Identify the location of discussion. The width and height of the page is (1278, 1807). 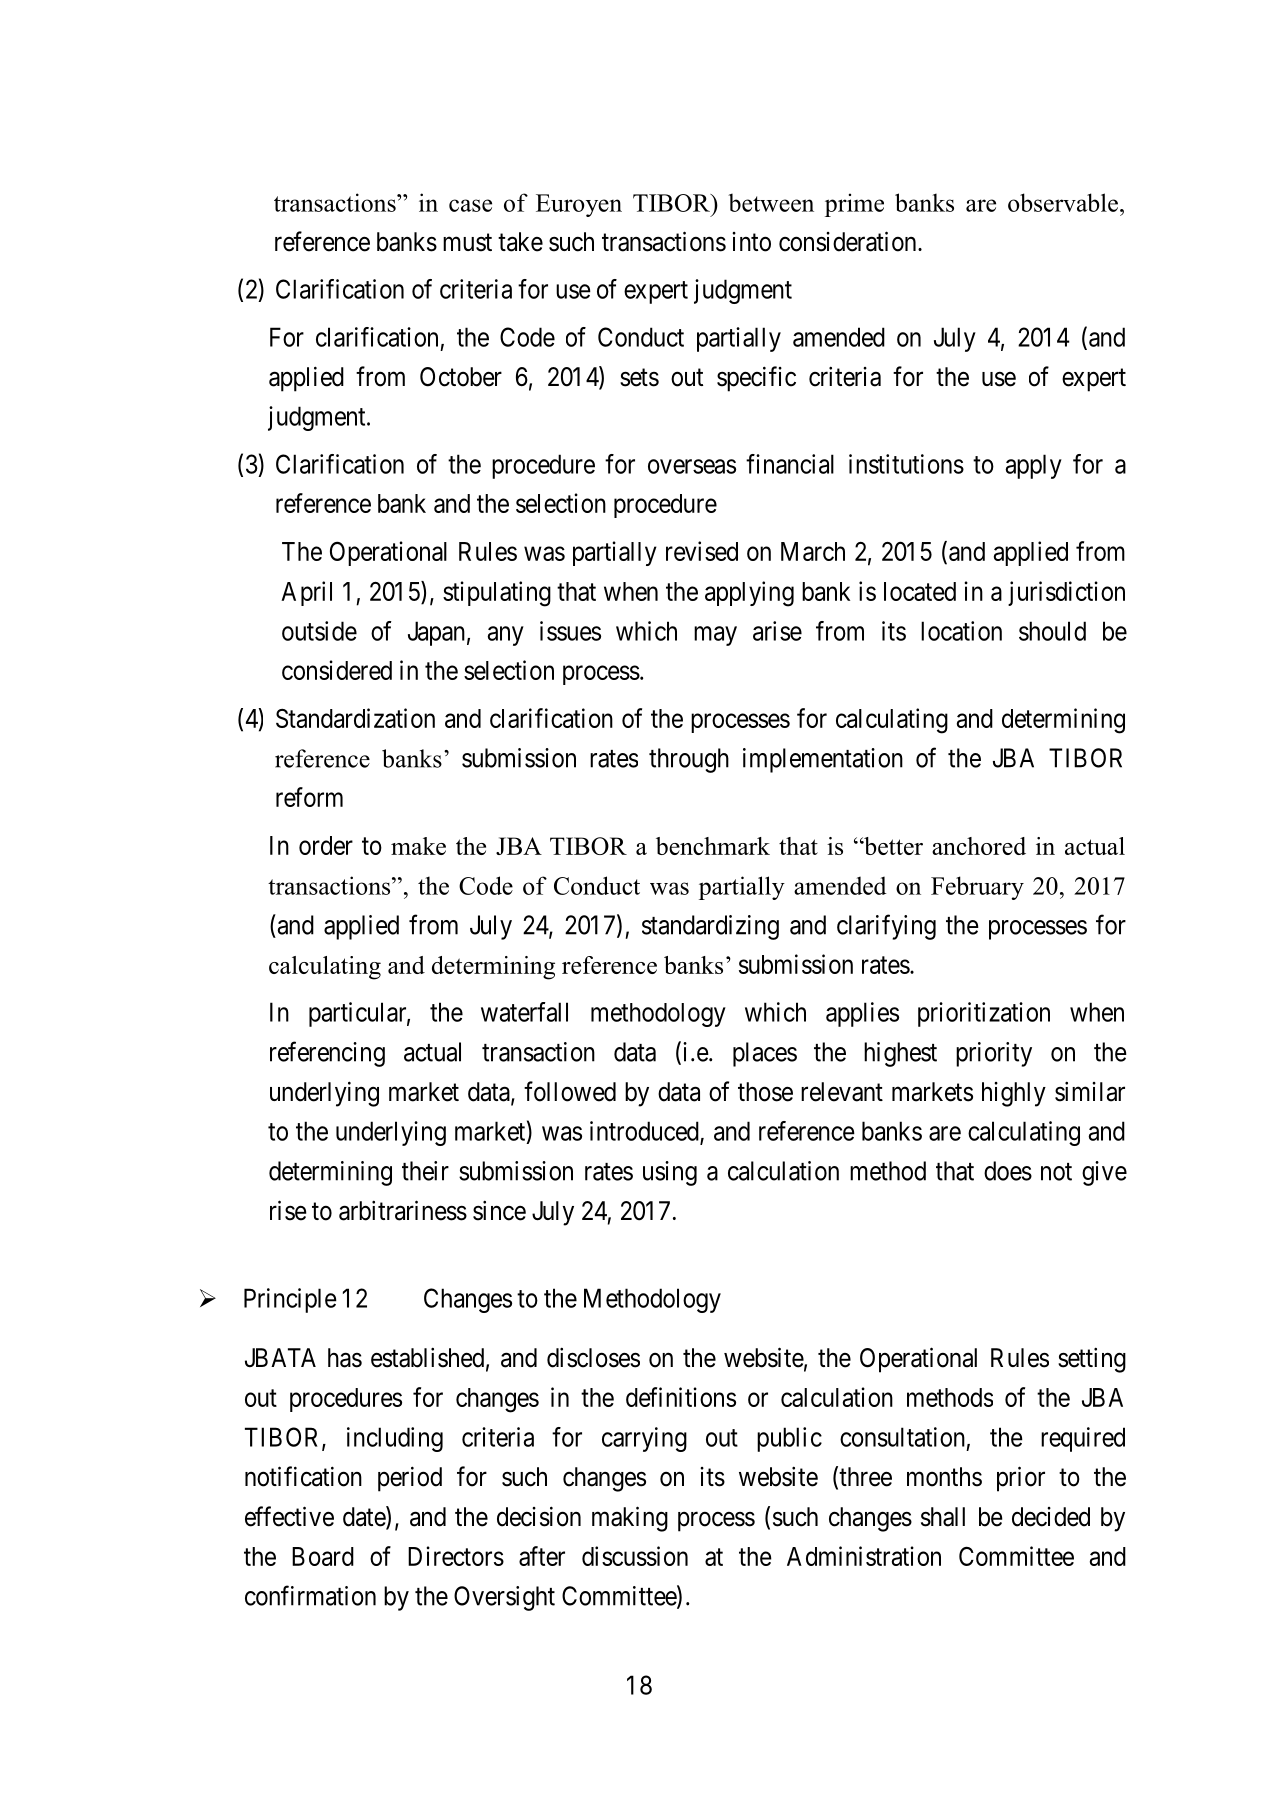
(635, 1556).
